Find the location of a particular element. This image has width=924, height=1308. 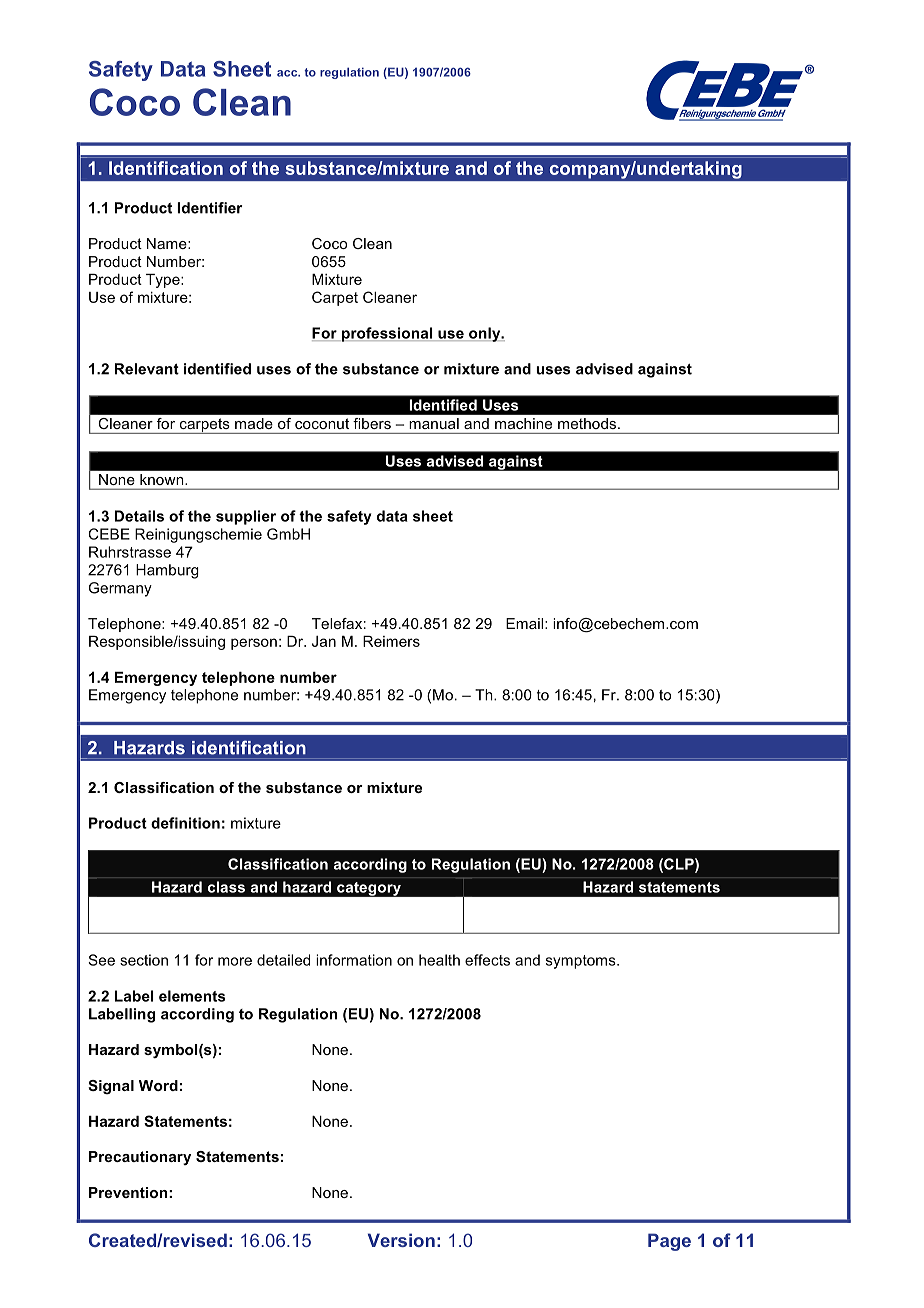

definition is located at coordinates (185, 823).
